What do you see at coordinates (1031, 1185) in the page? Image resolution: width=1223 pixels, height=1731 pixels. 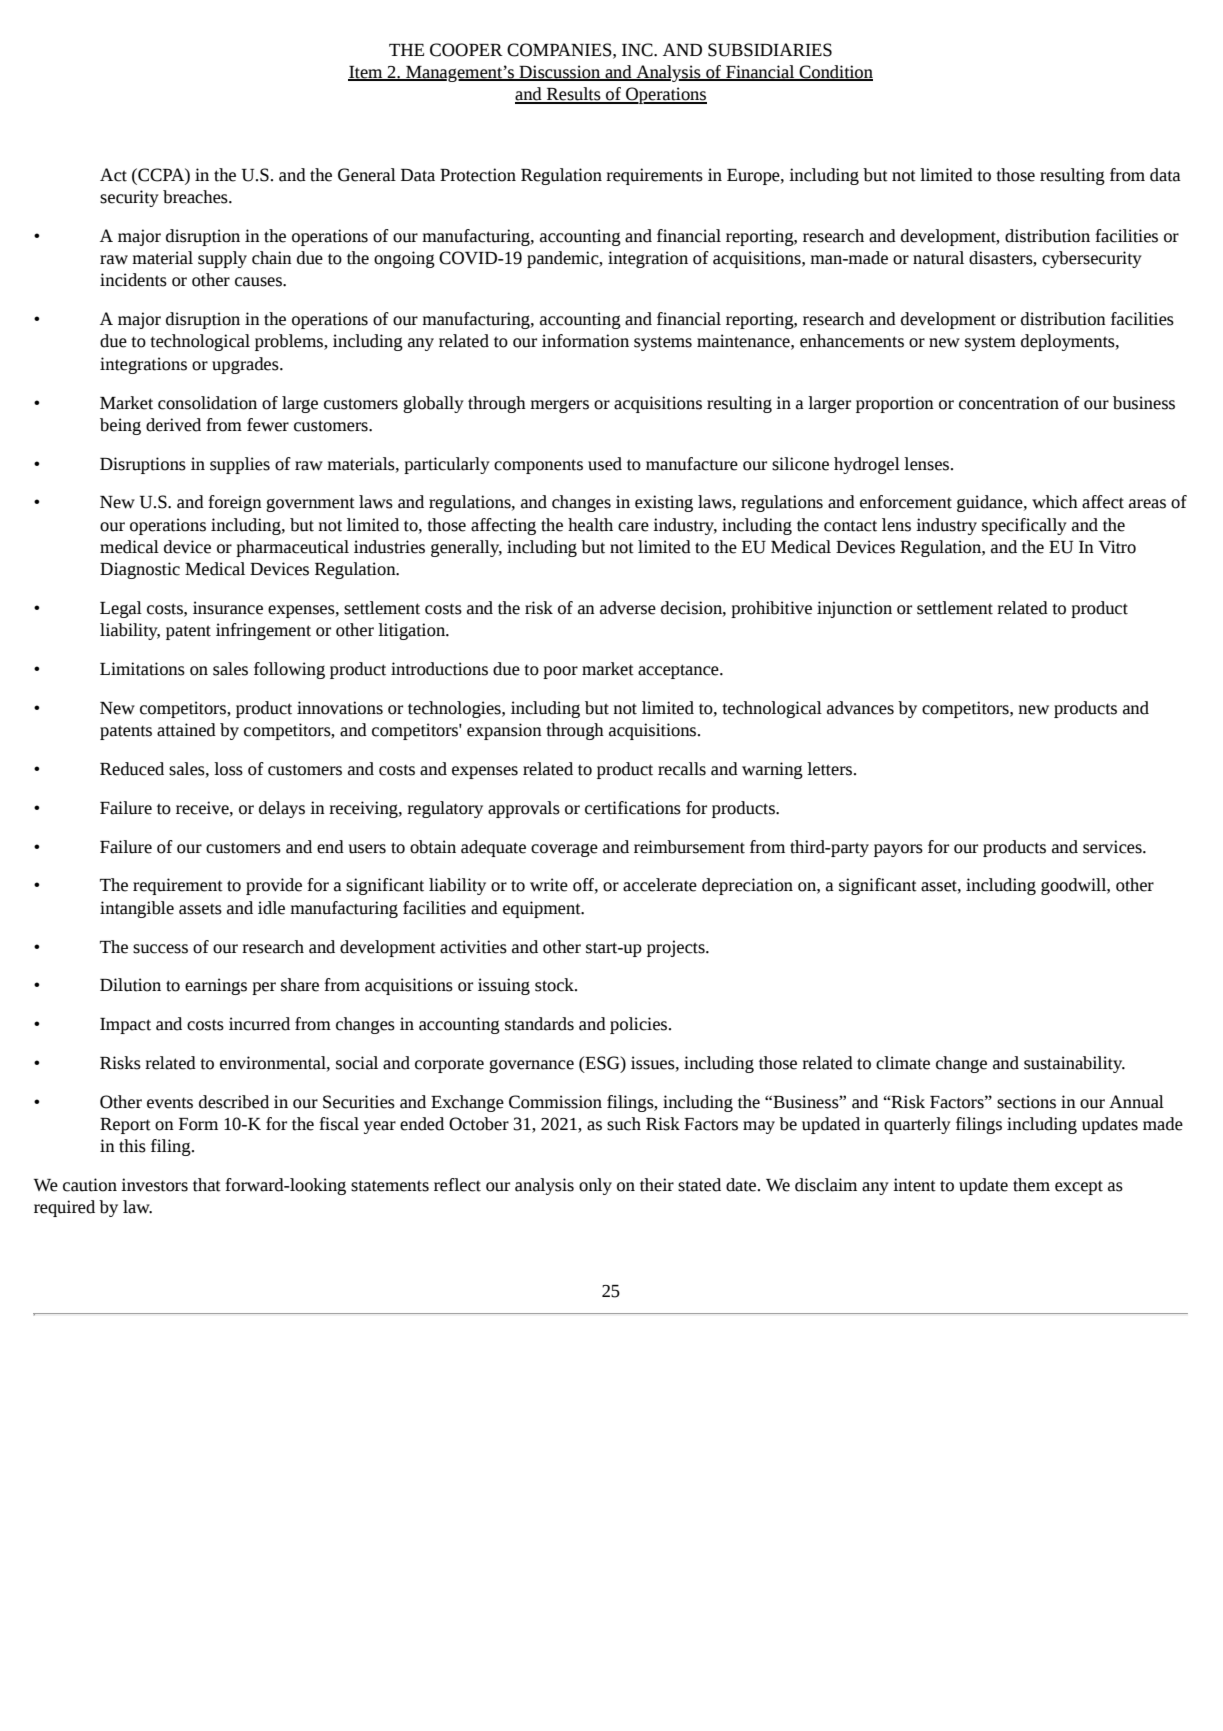 I see `them` at bounding box center [1031, 1185].
